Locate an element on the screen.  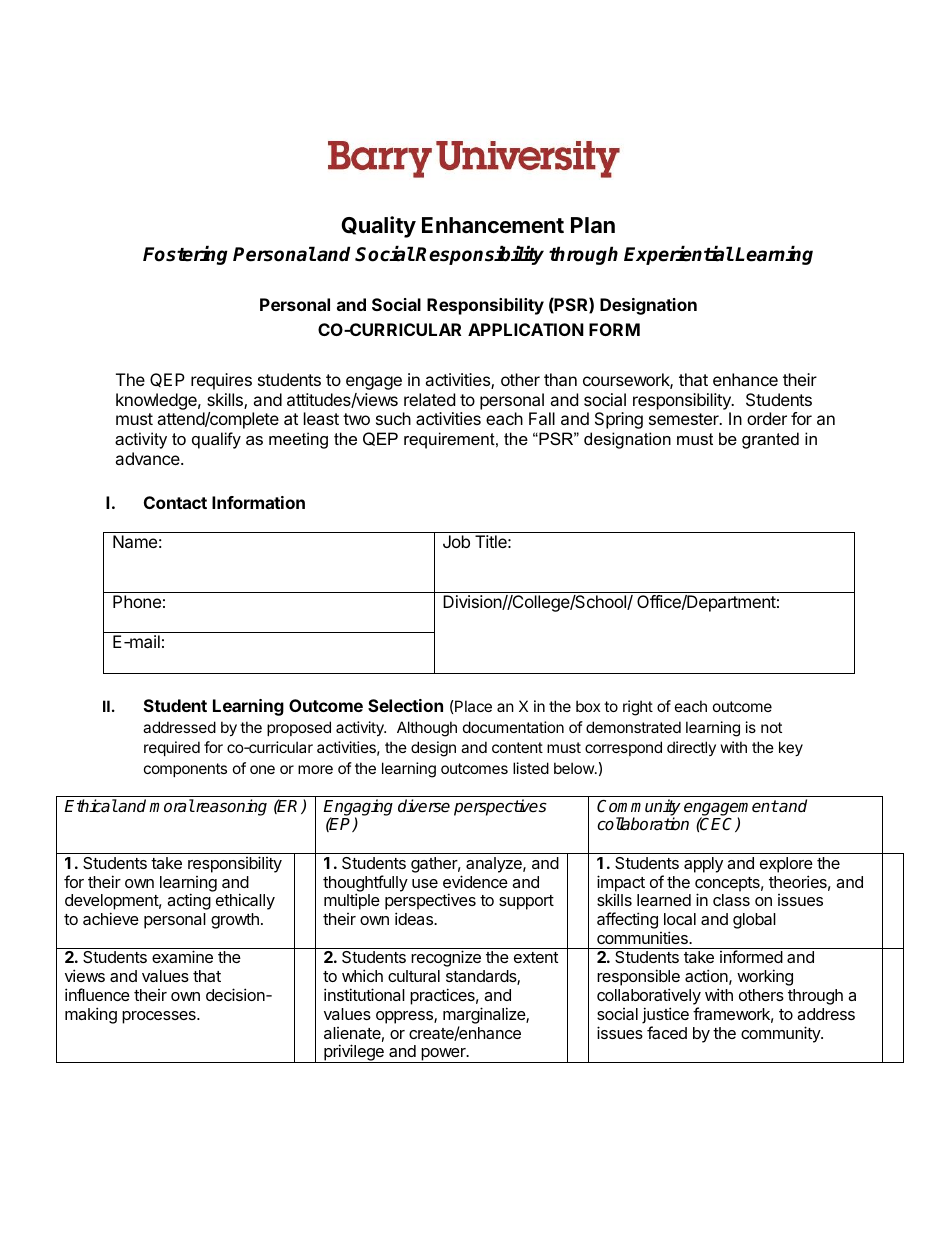
diverse is located at coordinates (424, 806).
